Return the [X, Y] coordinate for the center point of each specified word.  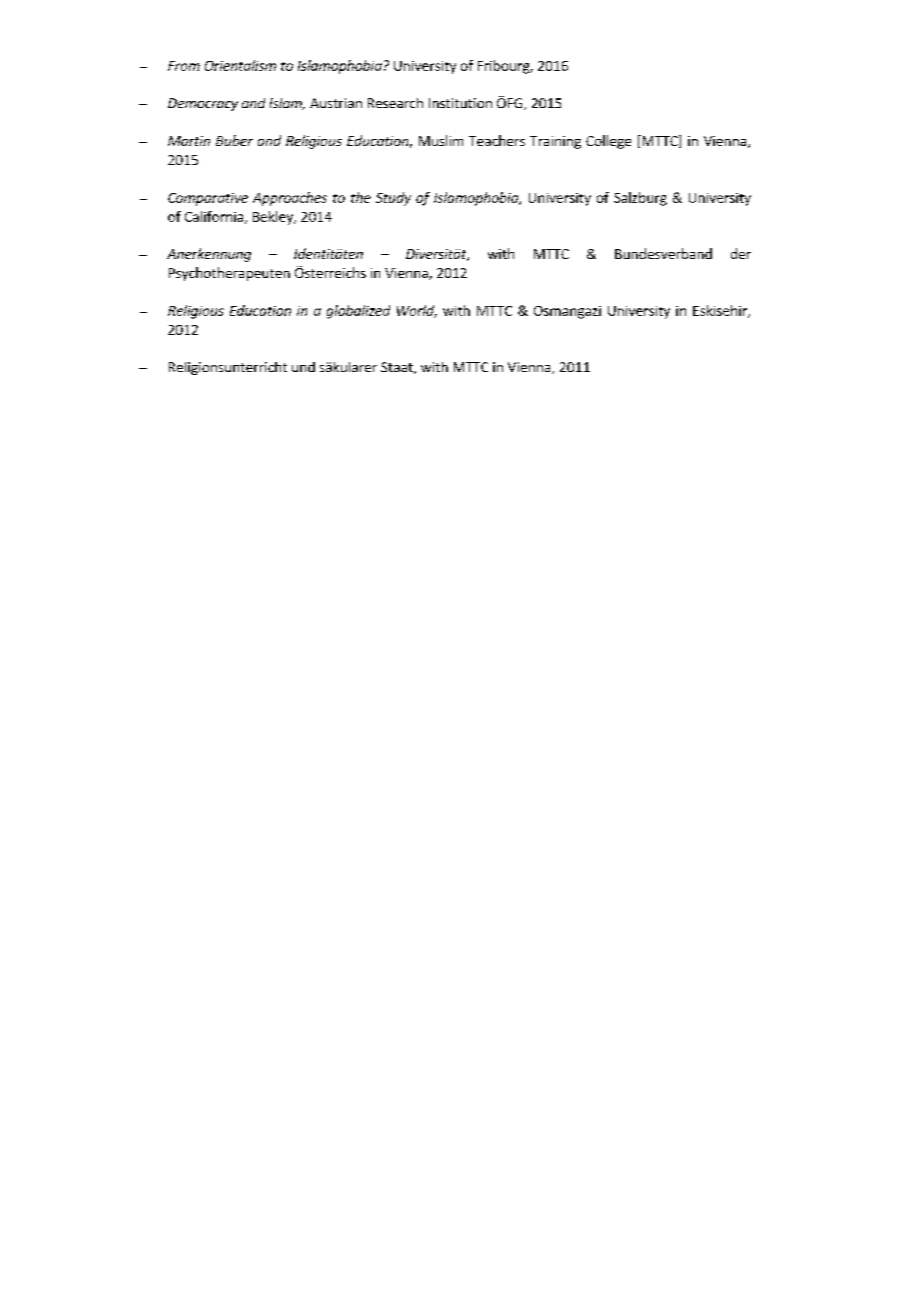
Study [393, 199]
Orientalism [240, 65]
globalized [358, 312]
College [608, 142]
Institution [460, 103]
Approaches [290, 199]
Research [395, 103]
